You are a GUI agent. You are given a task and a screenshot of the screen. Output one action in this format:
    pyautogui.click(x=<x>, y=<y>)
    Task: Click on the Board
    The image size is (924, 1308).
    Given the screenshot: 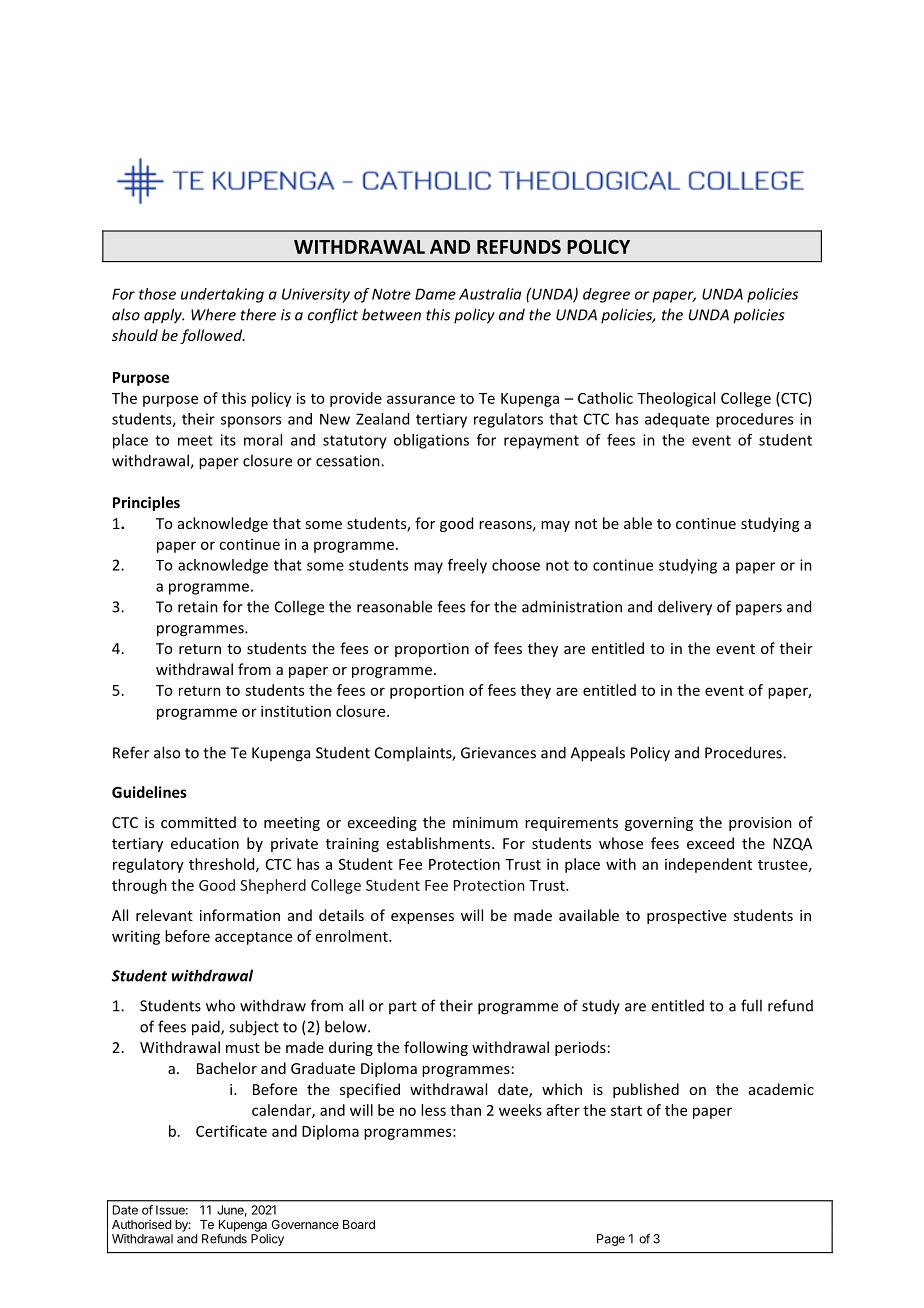 What is the action you would take?
    pyautogui.click(x=359, y=1224)
